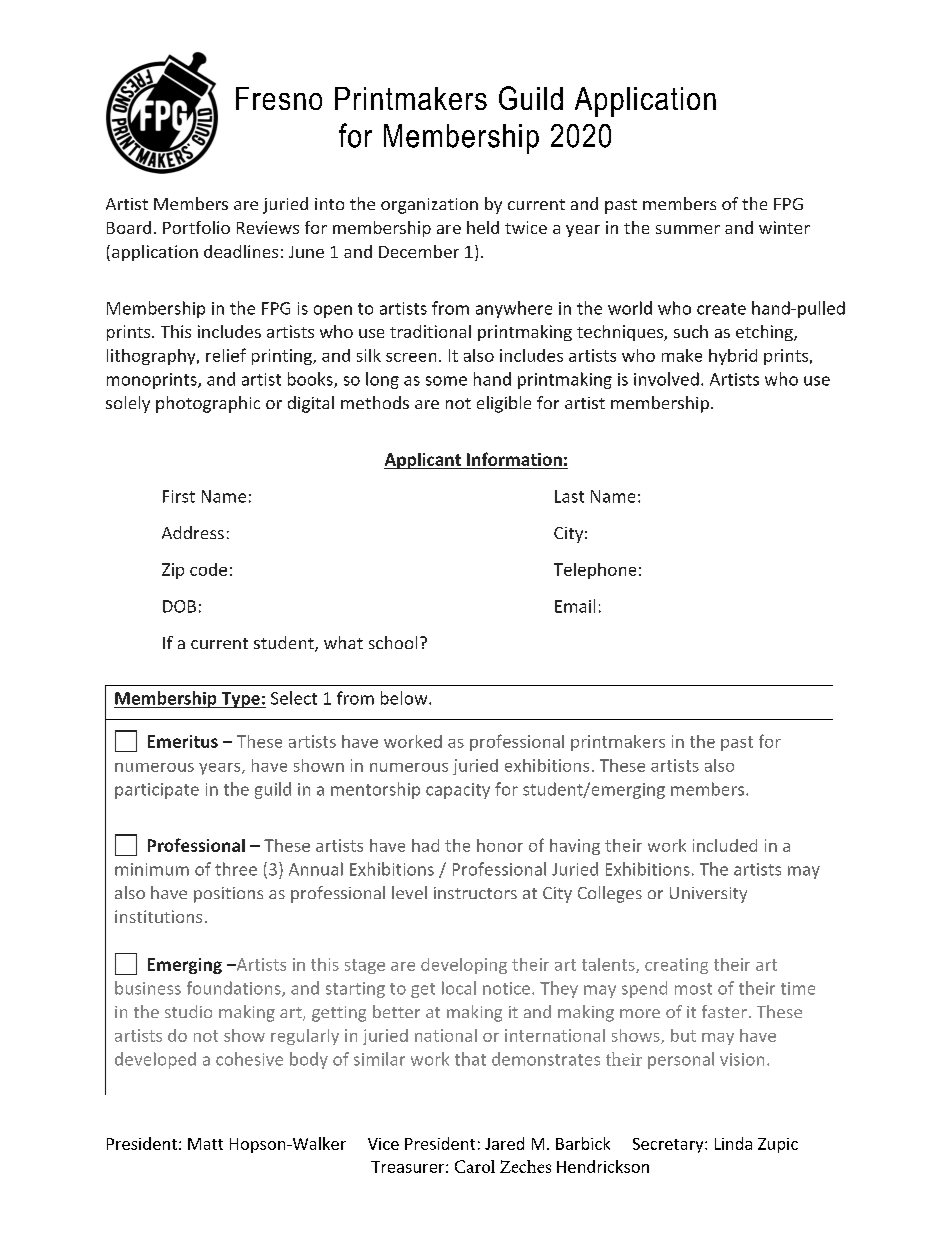 The image size is (952, 1233). What do you see at coordinates (429, 206) in the screenshot?
I see `organization` at bounding box center [429, 206].
